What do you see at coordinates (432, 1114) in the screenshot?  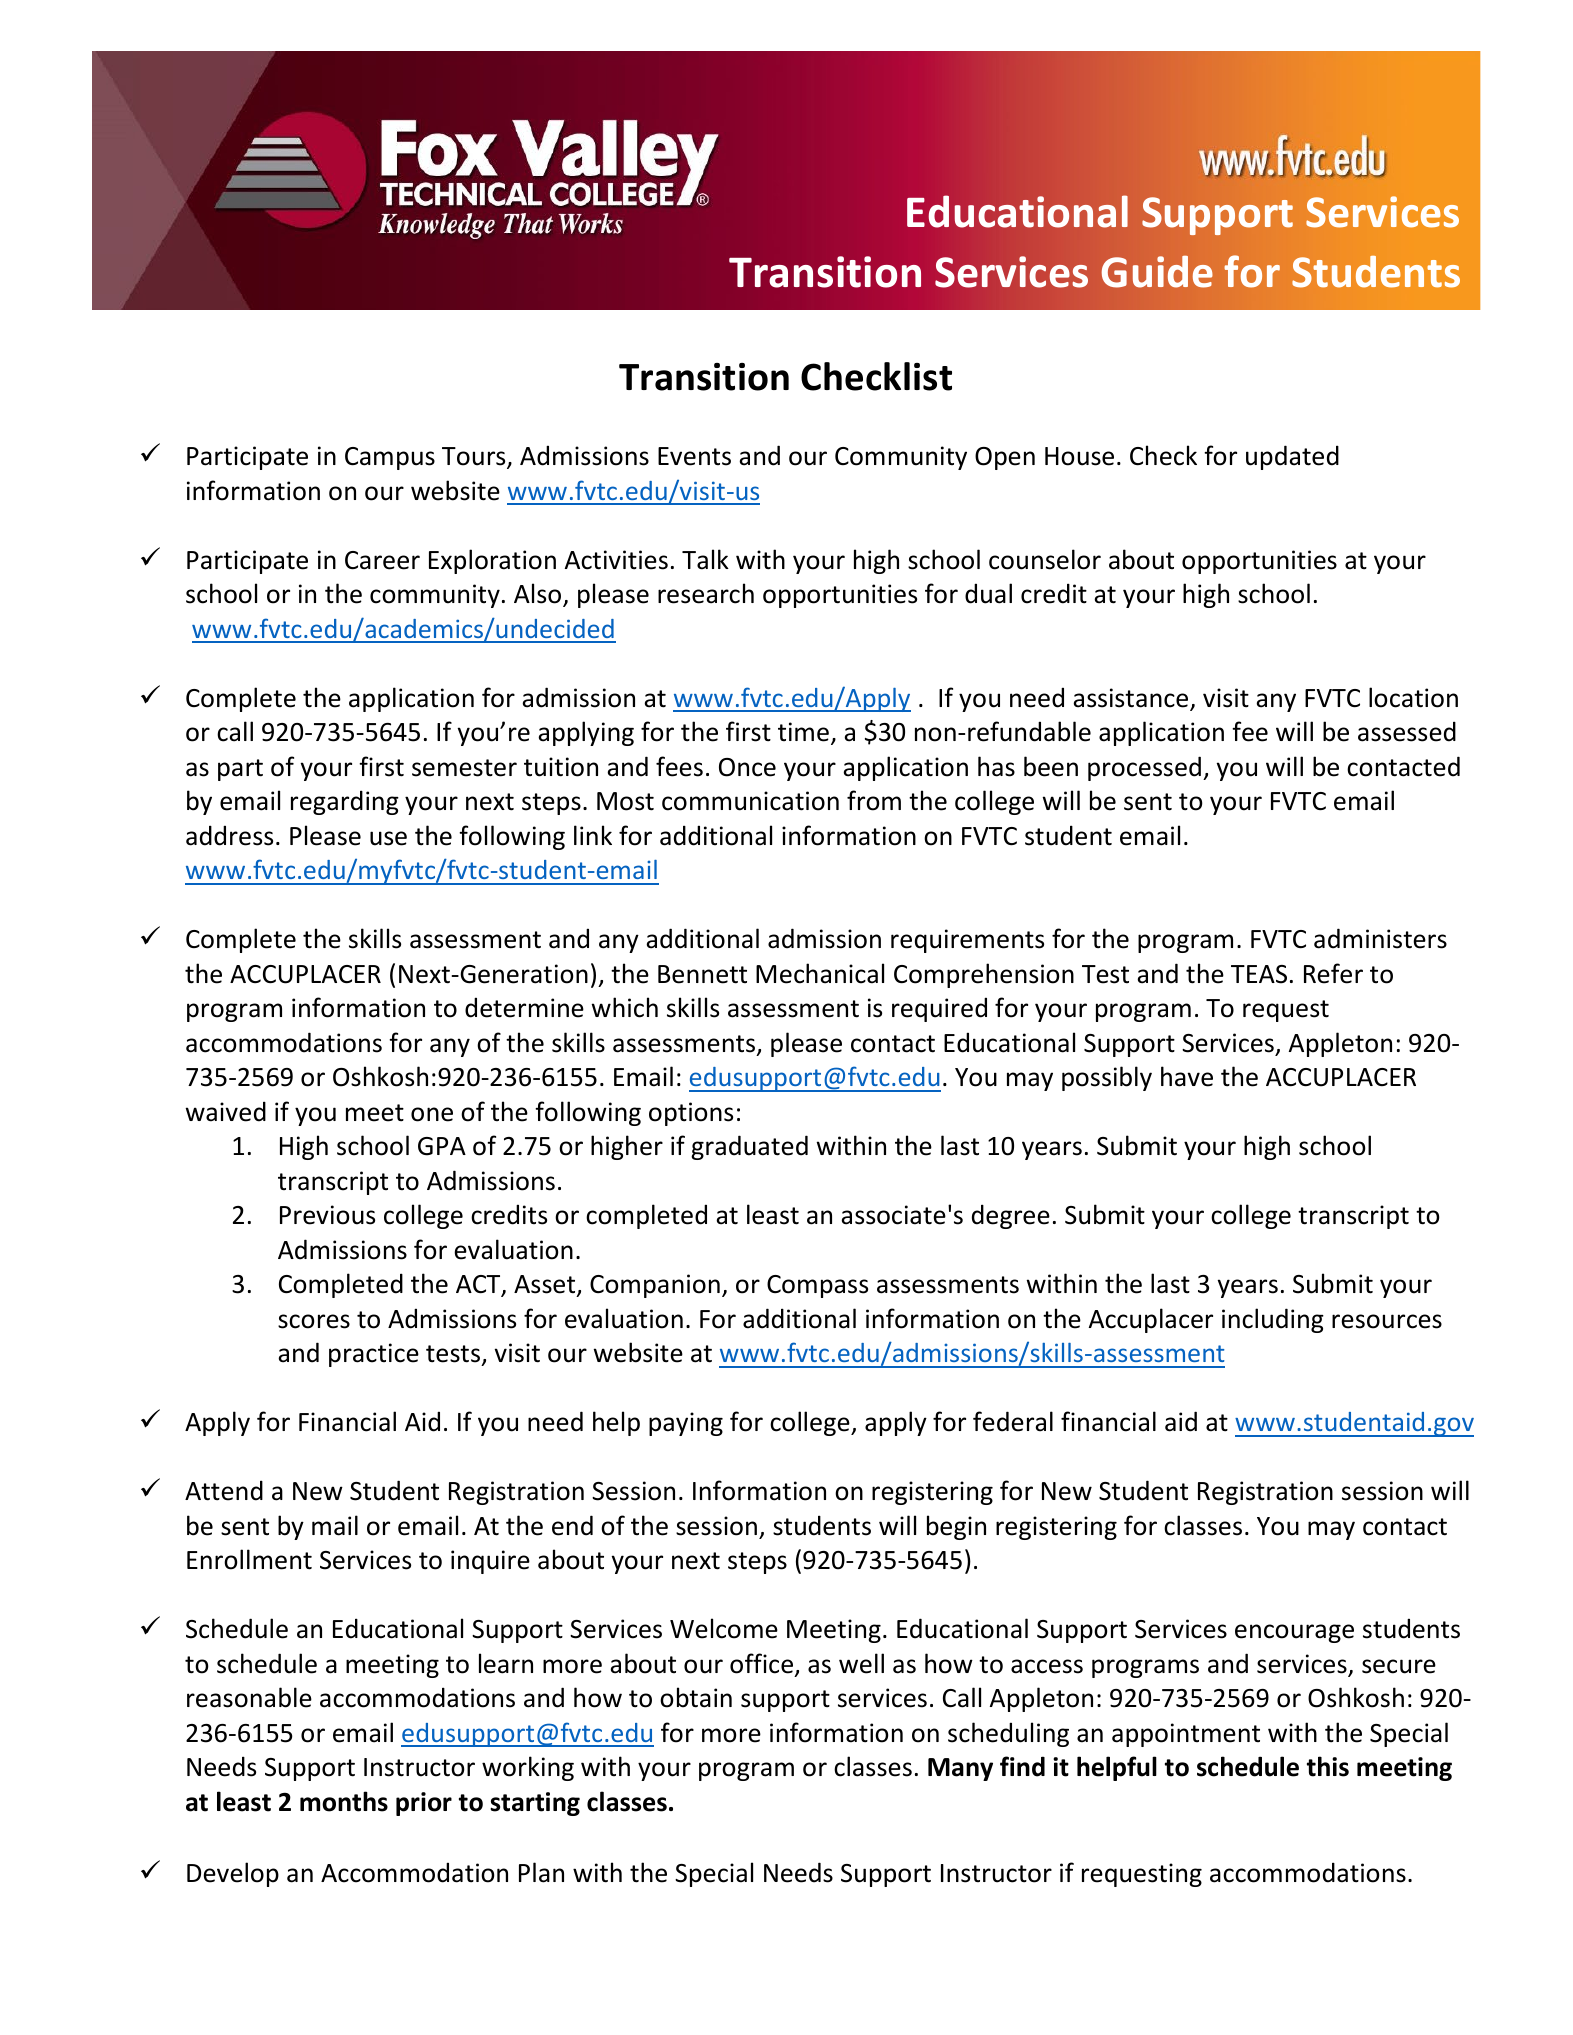 I see `one` at bounding box center [432, 1114].
